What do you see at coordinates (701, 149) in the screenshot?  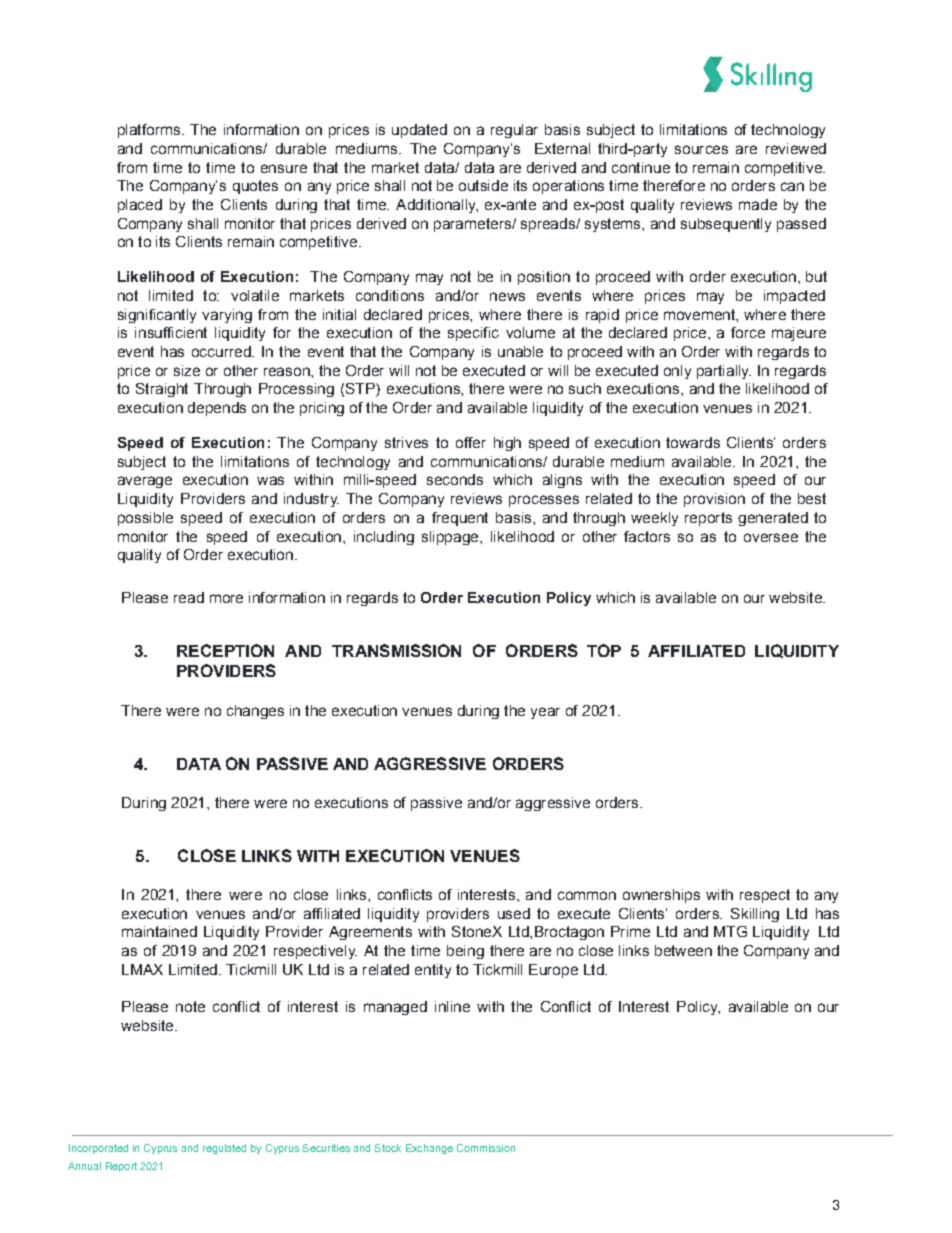 I see `sources` at bounding box center [701, 149].
